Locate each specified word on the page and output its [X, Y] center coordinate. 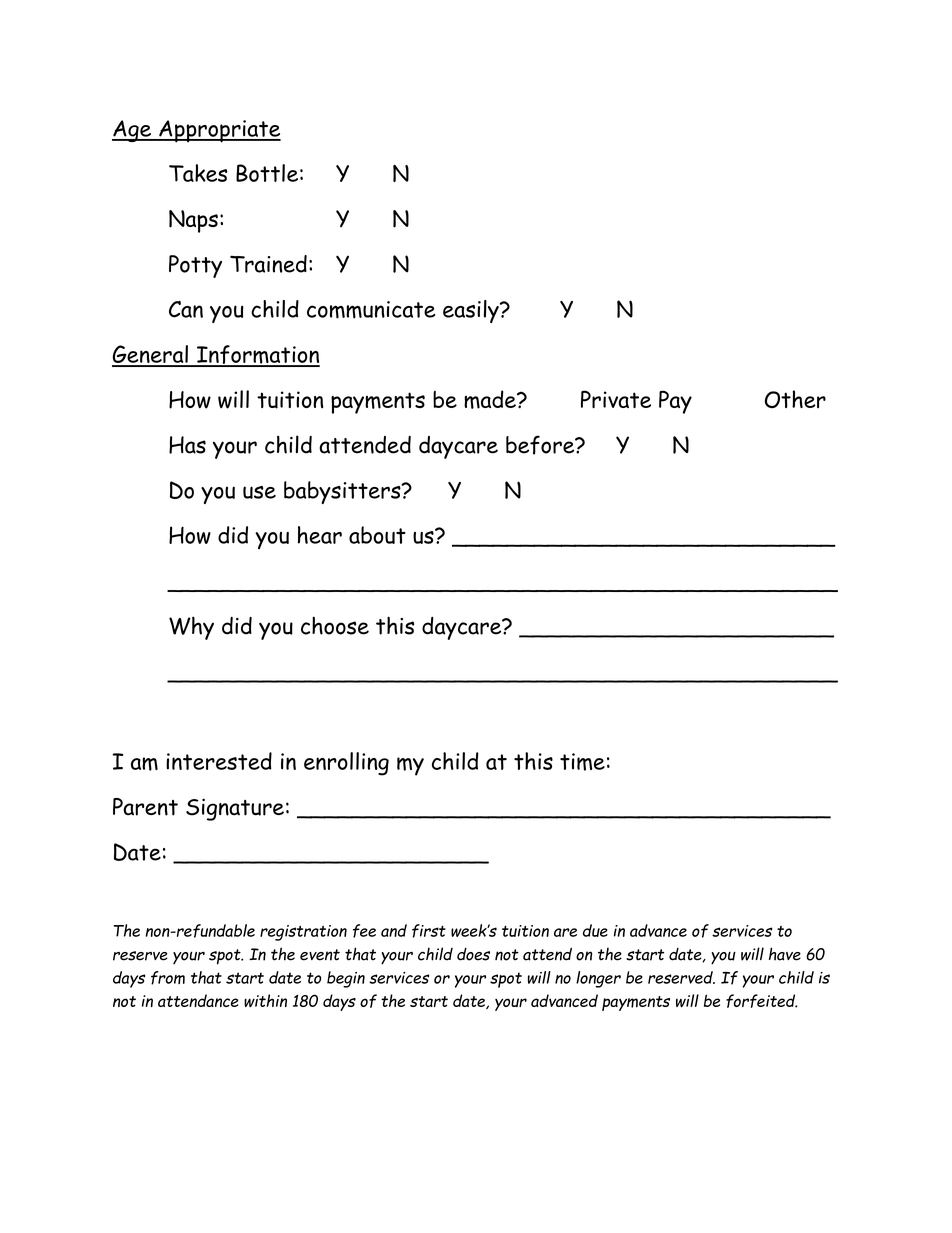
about [377, 535]
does [473, 954]
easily [472, 311]
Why [191, 628]
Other [795, 399]
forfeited [761, 1001]
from [168, 978]
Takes [198, 173]
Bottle [267, 173]
